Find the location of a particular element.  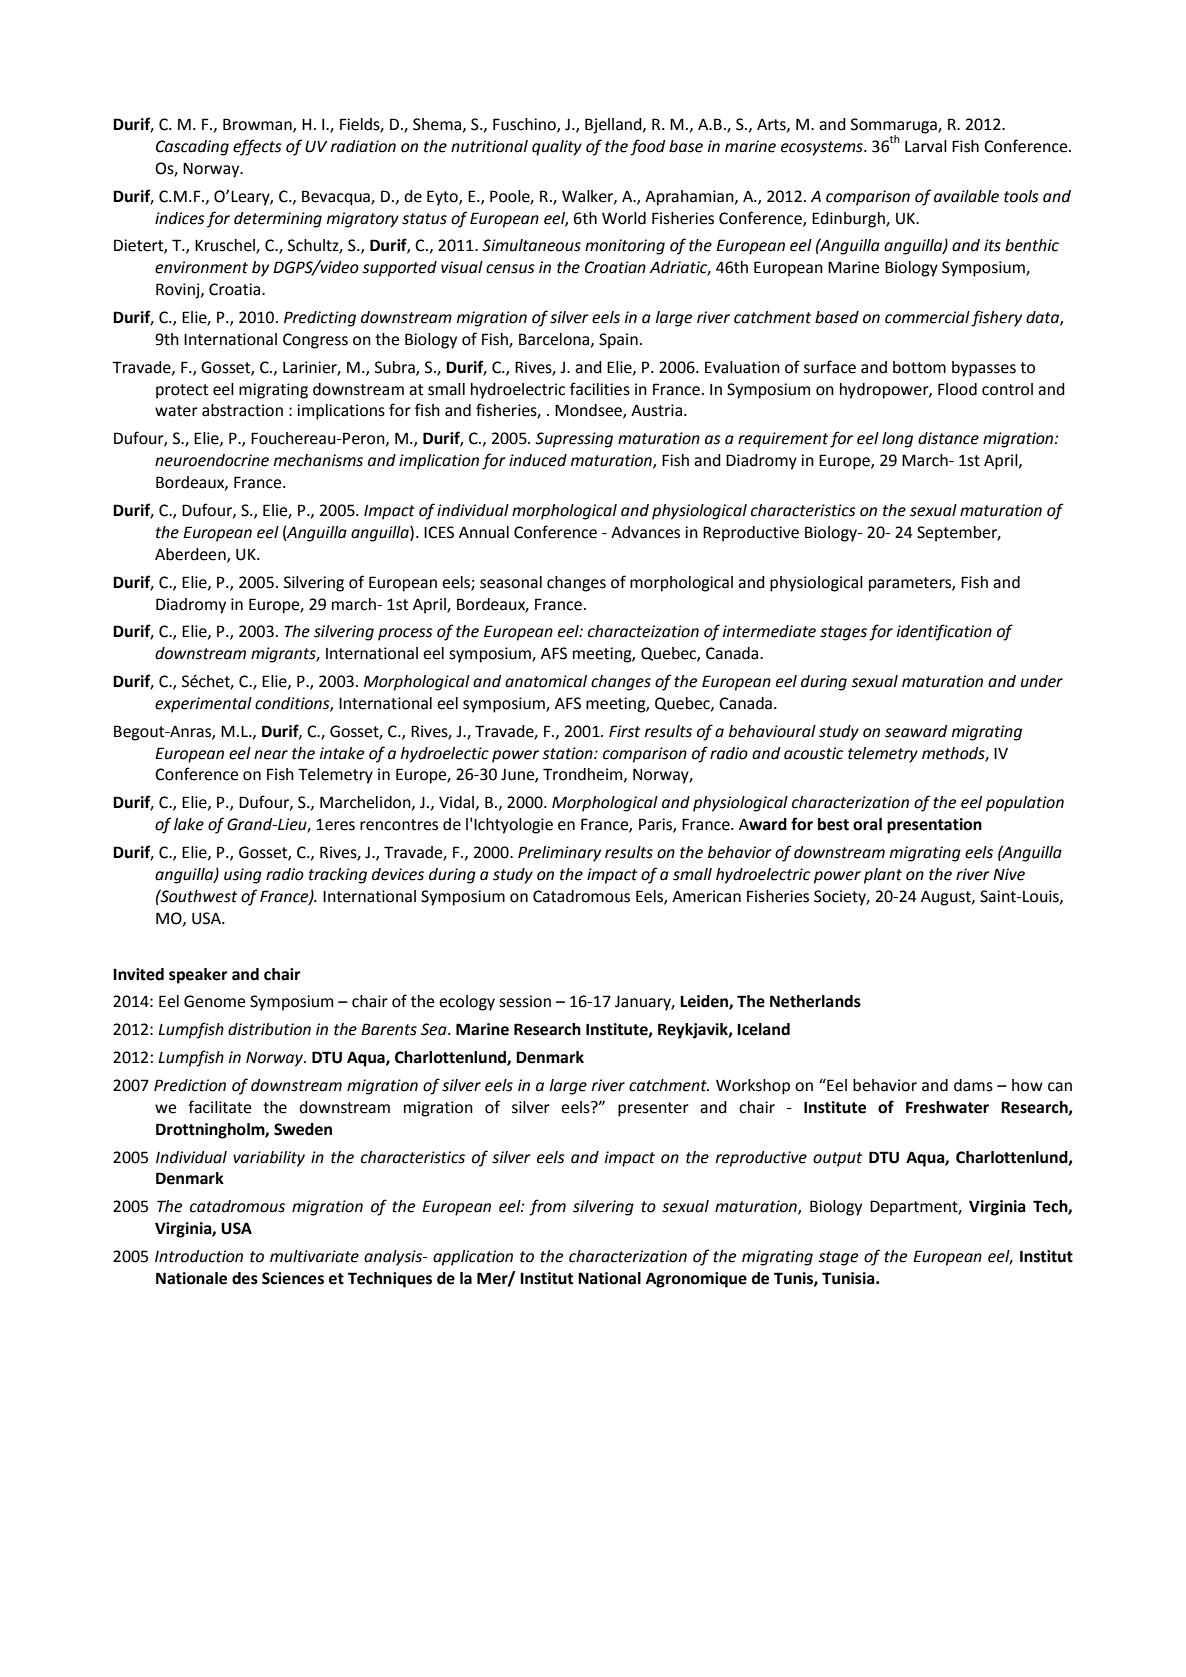

available is located at coordinates (966, 196).
